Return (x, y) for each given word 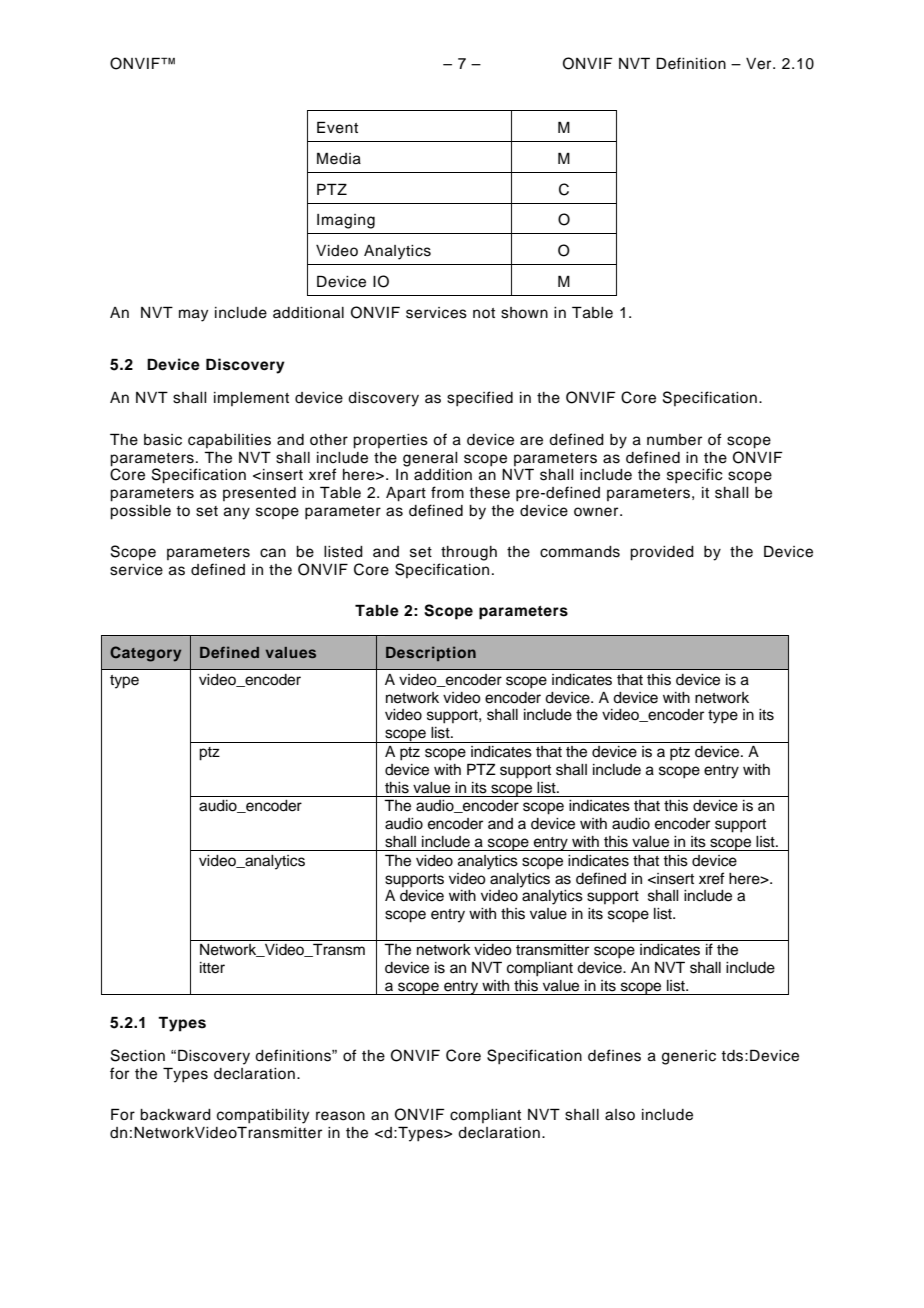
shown (524, 313)
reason (340, 1116)
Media (339, 158)
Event (337, 127)
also (620, 1115)
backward (175, 1115)
